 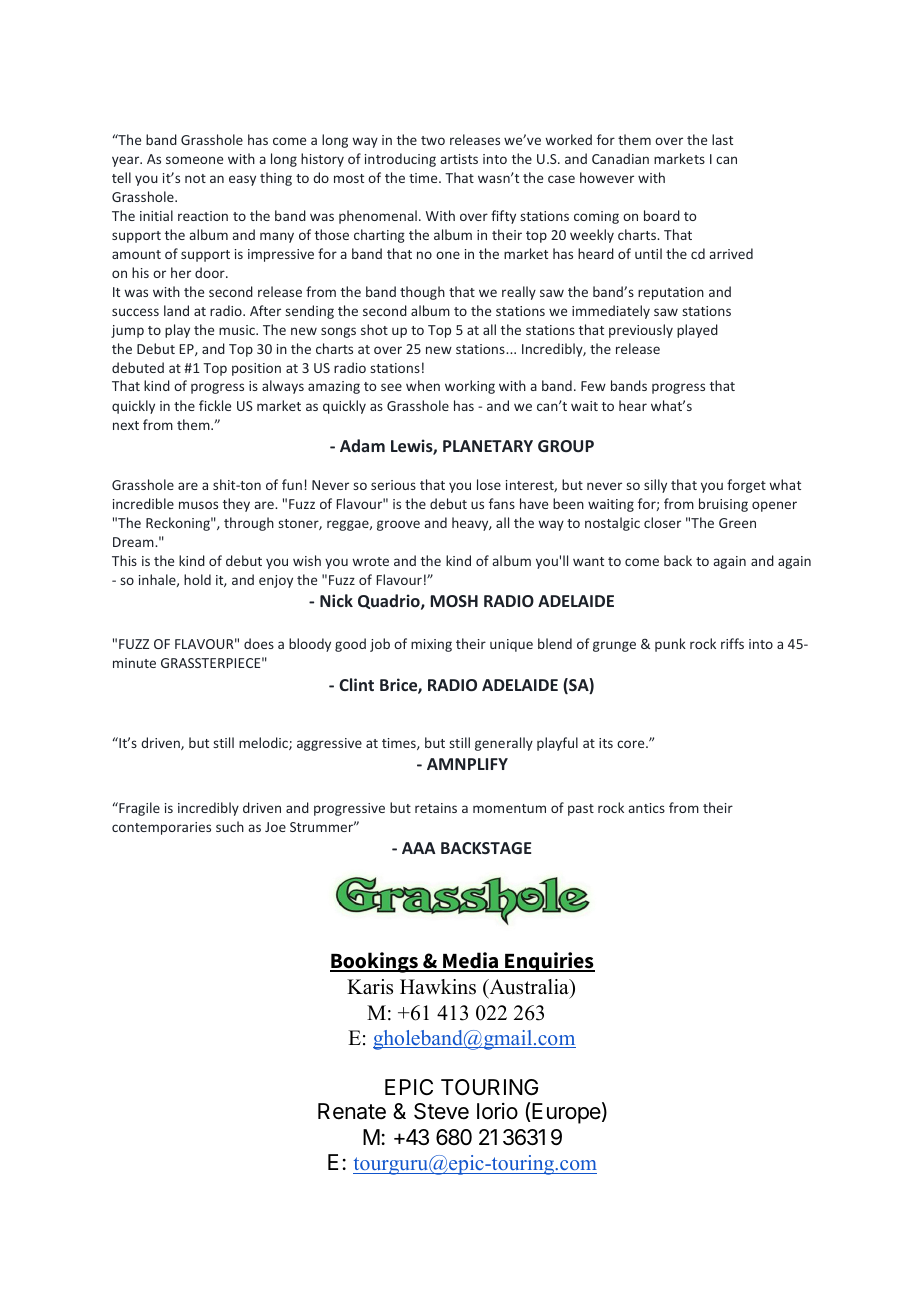 What do you see at coordinates (230, 826) in the screenshot?
I see `such` at bounding box center [230, 826].
